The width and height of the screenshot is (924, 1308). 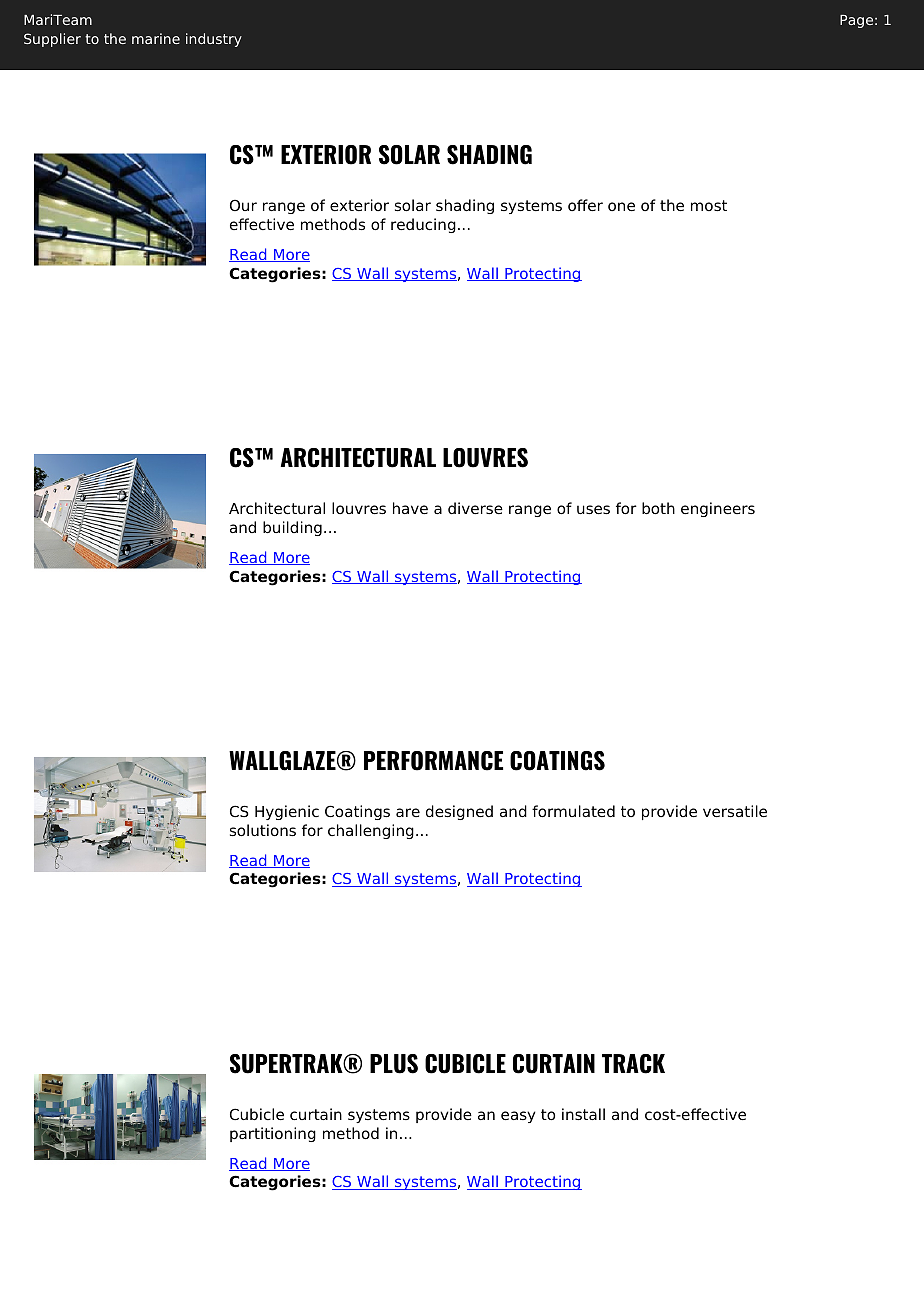 I want to click on PERFORMANCE, so click(x=433, y=761).
